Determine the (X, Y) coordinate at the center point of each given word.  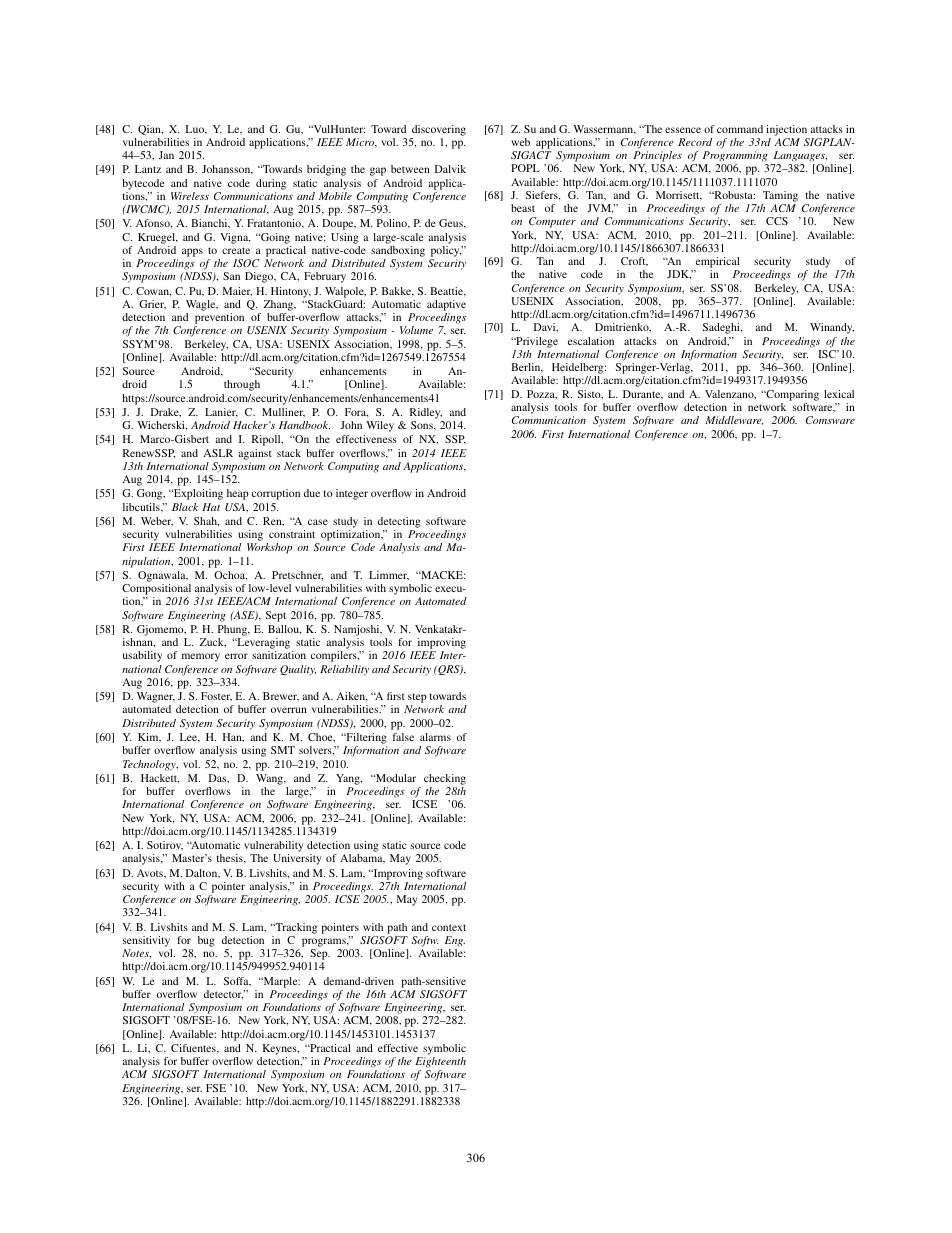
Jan (166, 155)
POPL (525, 168)
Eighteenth (440, 1064)
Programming (735, 156)
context (449, 927)
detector (224, 995)
